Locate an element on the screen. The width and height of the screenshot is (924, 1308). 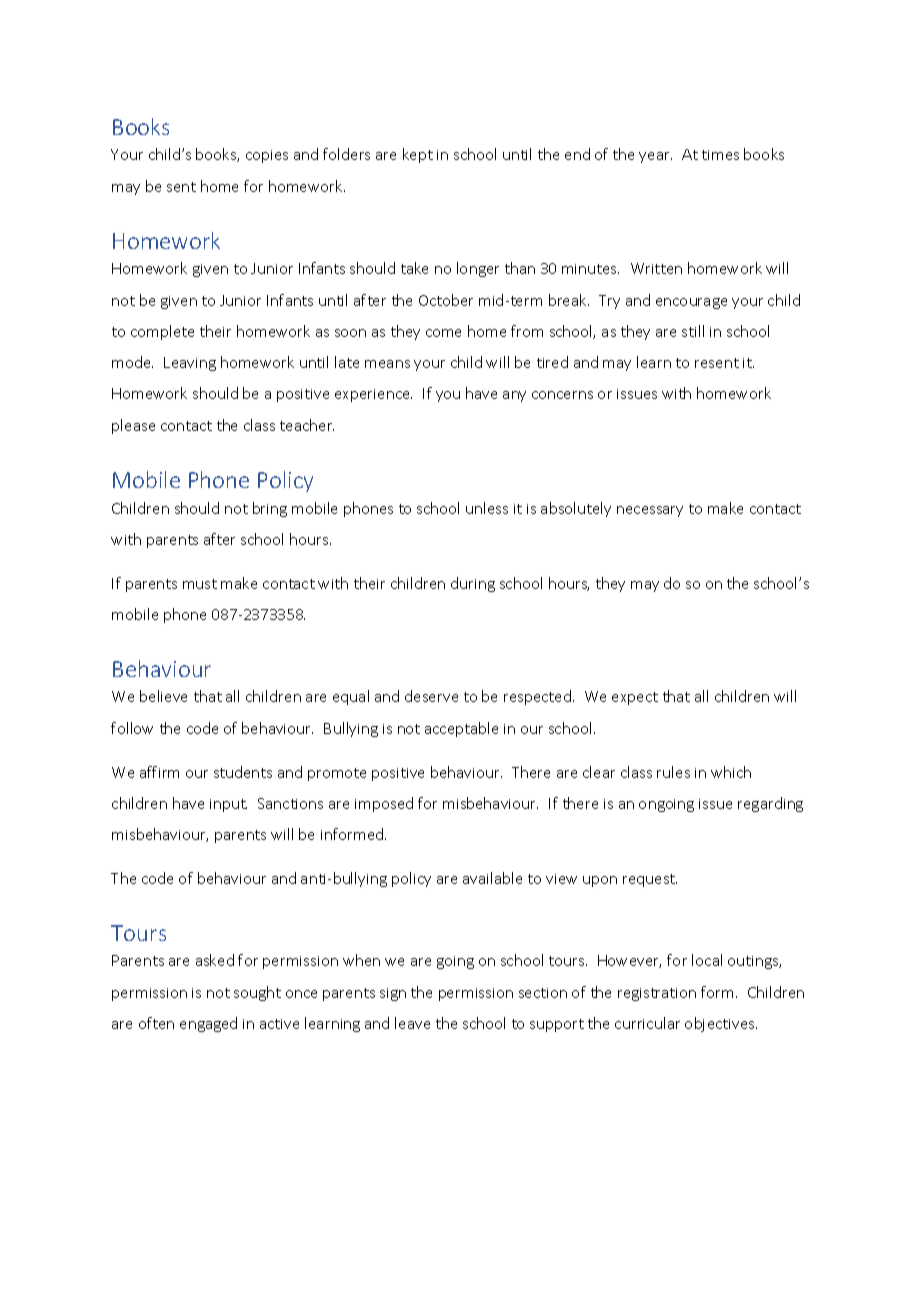
believe is located at coordinates (163, 696).
